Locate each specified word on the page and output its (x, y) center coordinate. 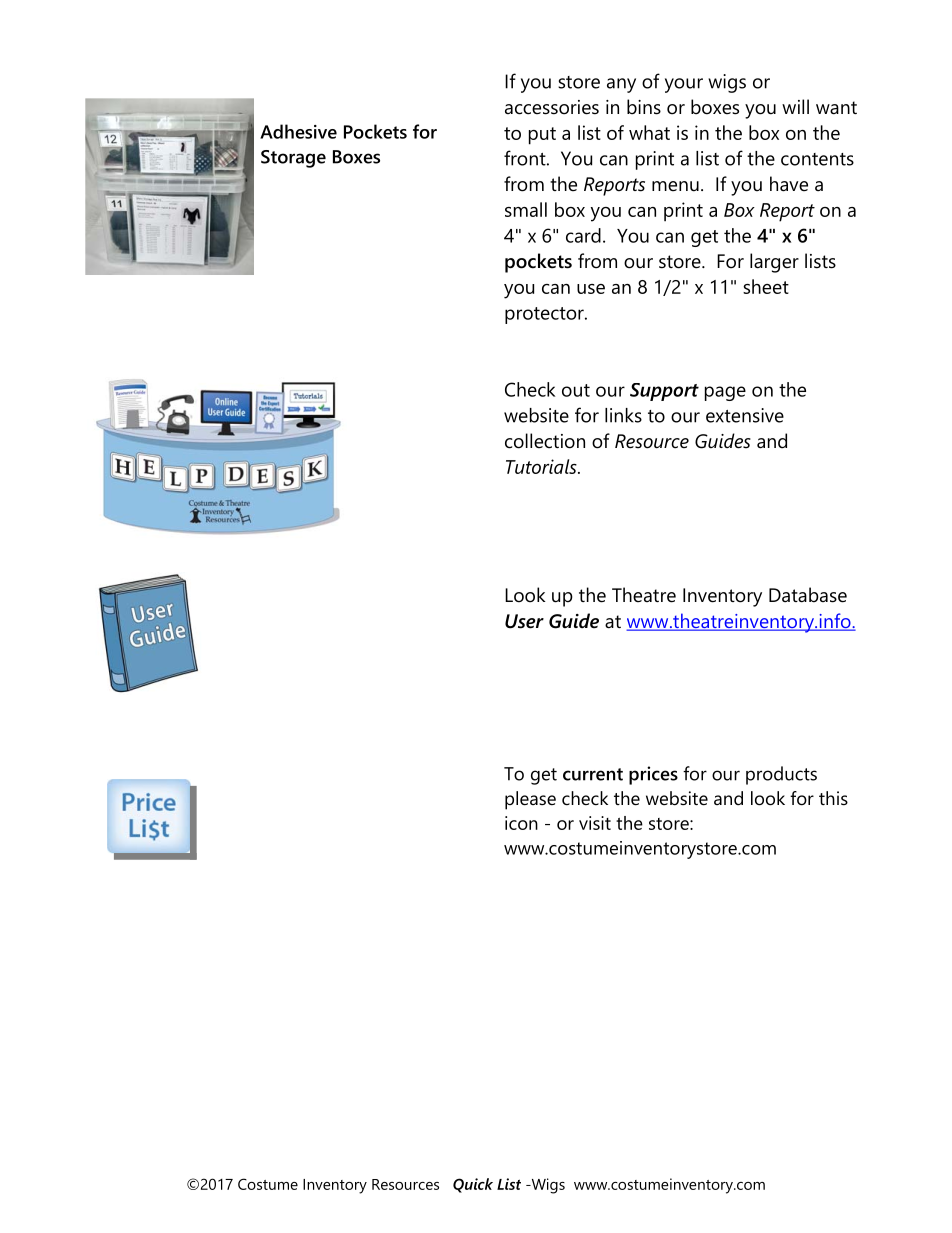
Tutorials (542, 466)
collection (545, 441)
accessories (552, 107)
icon (521, 823)
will (795, 106)
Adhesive (298, 131)
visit (595, 823)
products (781, 775)
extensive (745, 415)
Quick (473, 1185)
